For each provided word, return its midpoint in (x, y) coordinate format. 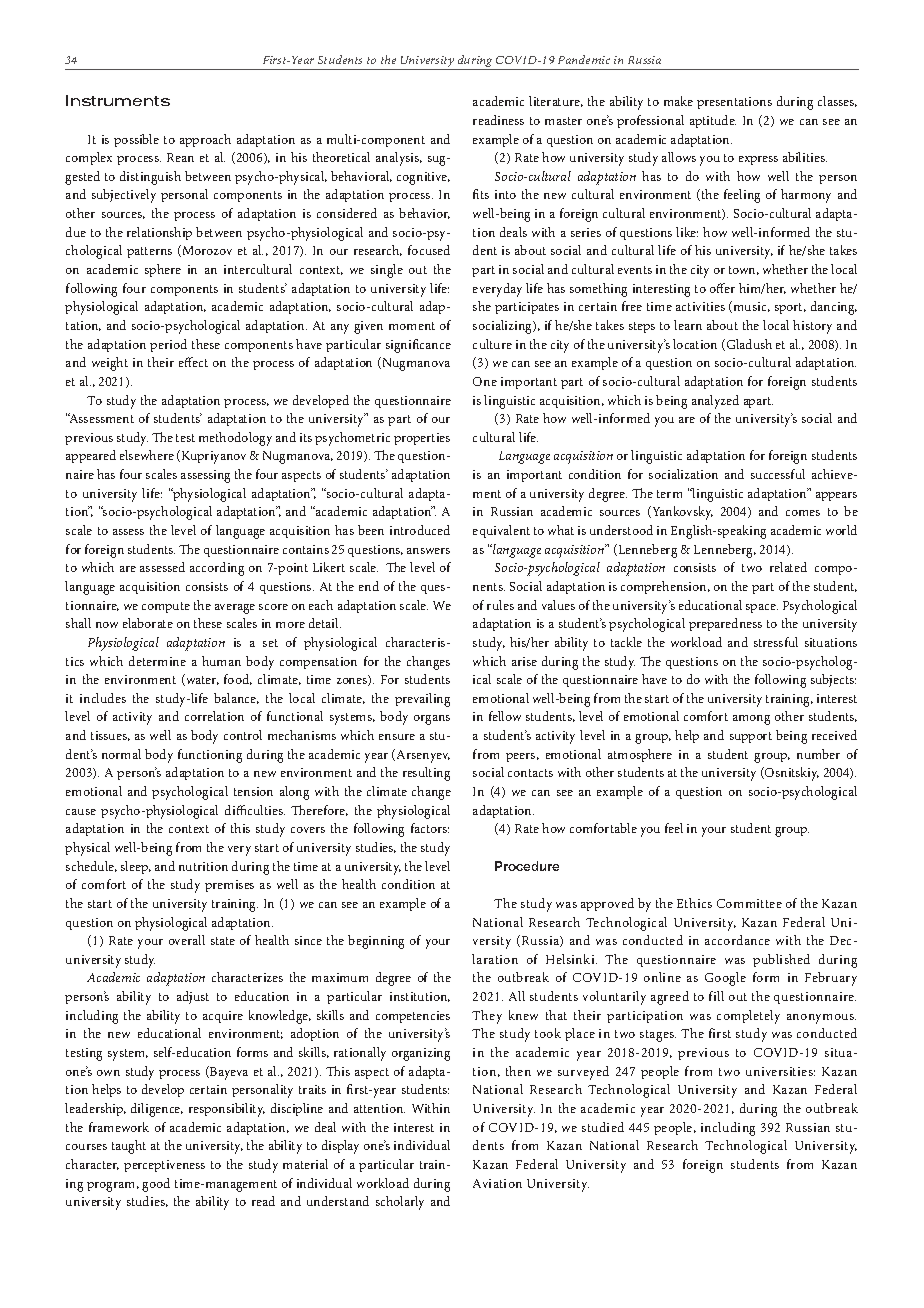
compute (166, 607)
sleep (136, 867)
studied (603, 1127)
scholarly (400, 1203)
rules (500, 605)
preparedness (725, 624)
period (168, 345)
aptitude (713, 121)
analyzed (715, 402)
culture (492, 344)
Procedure (527, 866)
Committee (749, 903)
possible (136, 140)
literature (556, 101)
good (156, 1185)
